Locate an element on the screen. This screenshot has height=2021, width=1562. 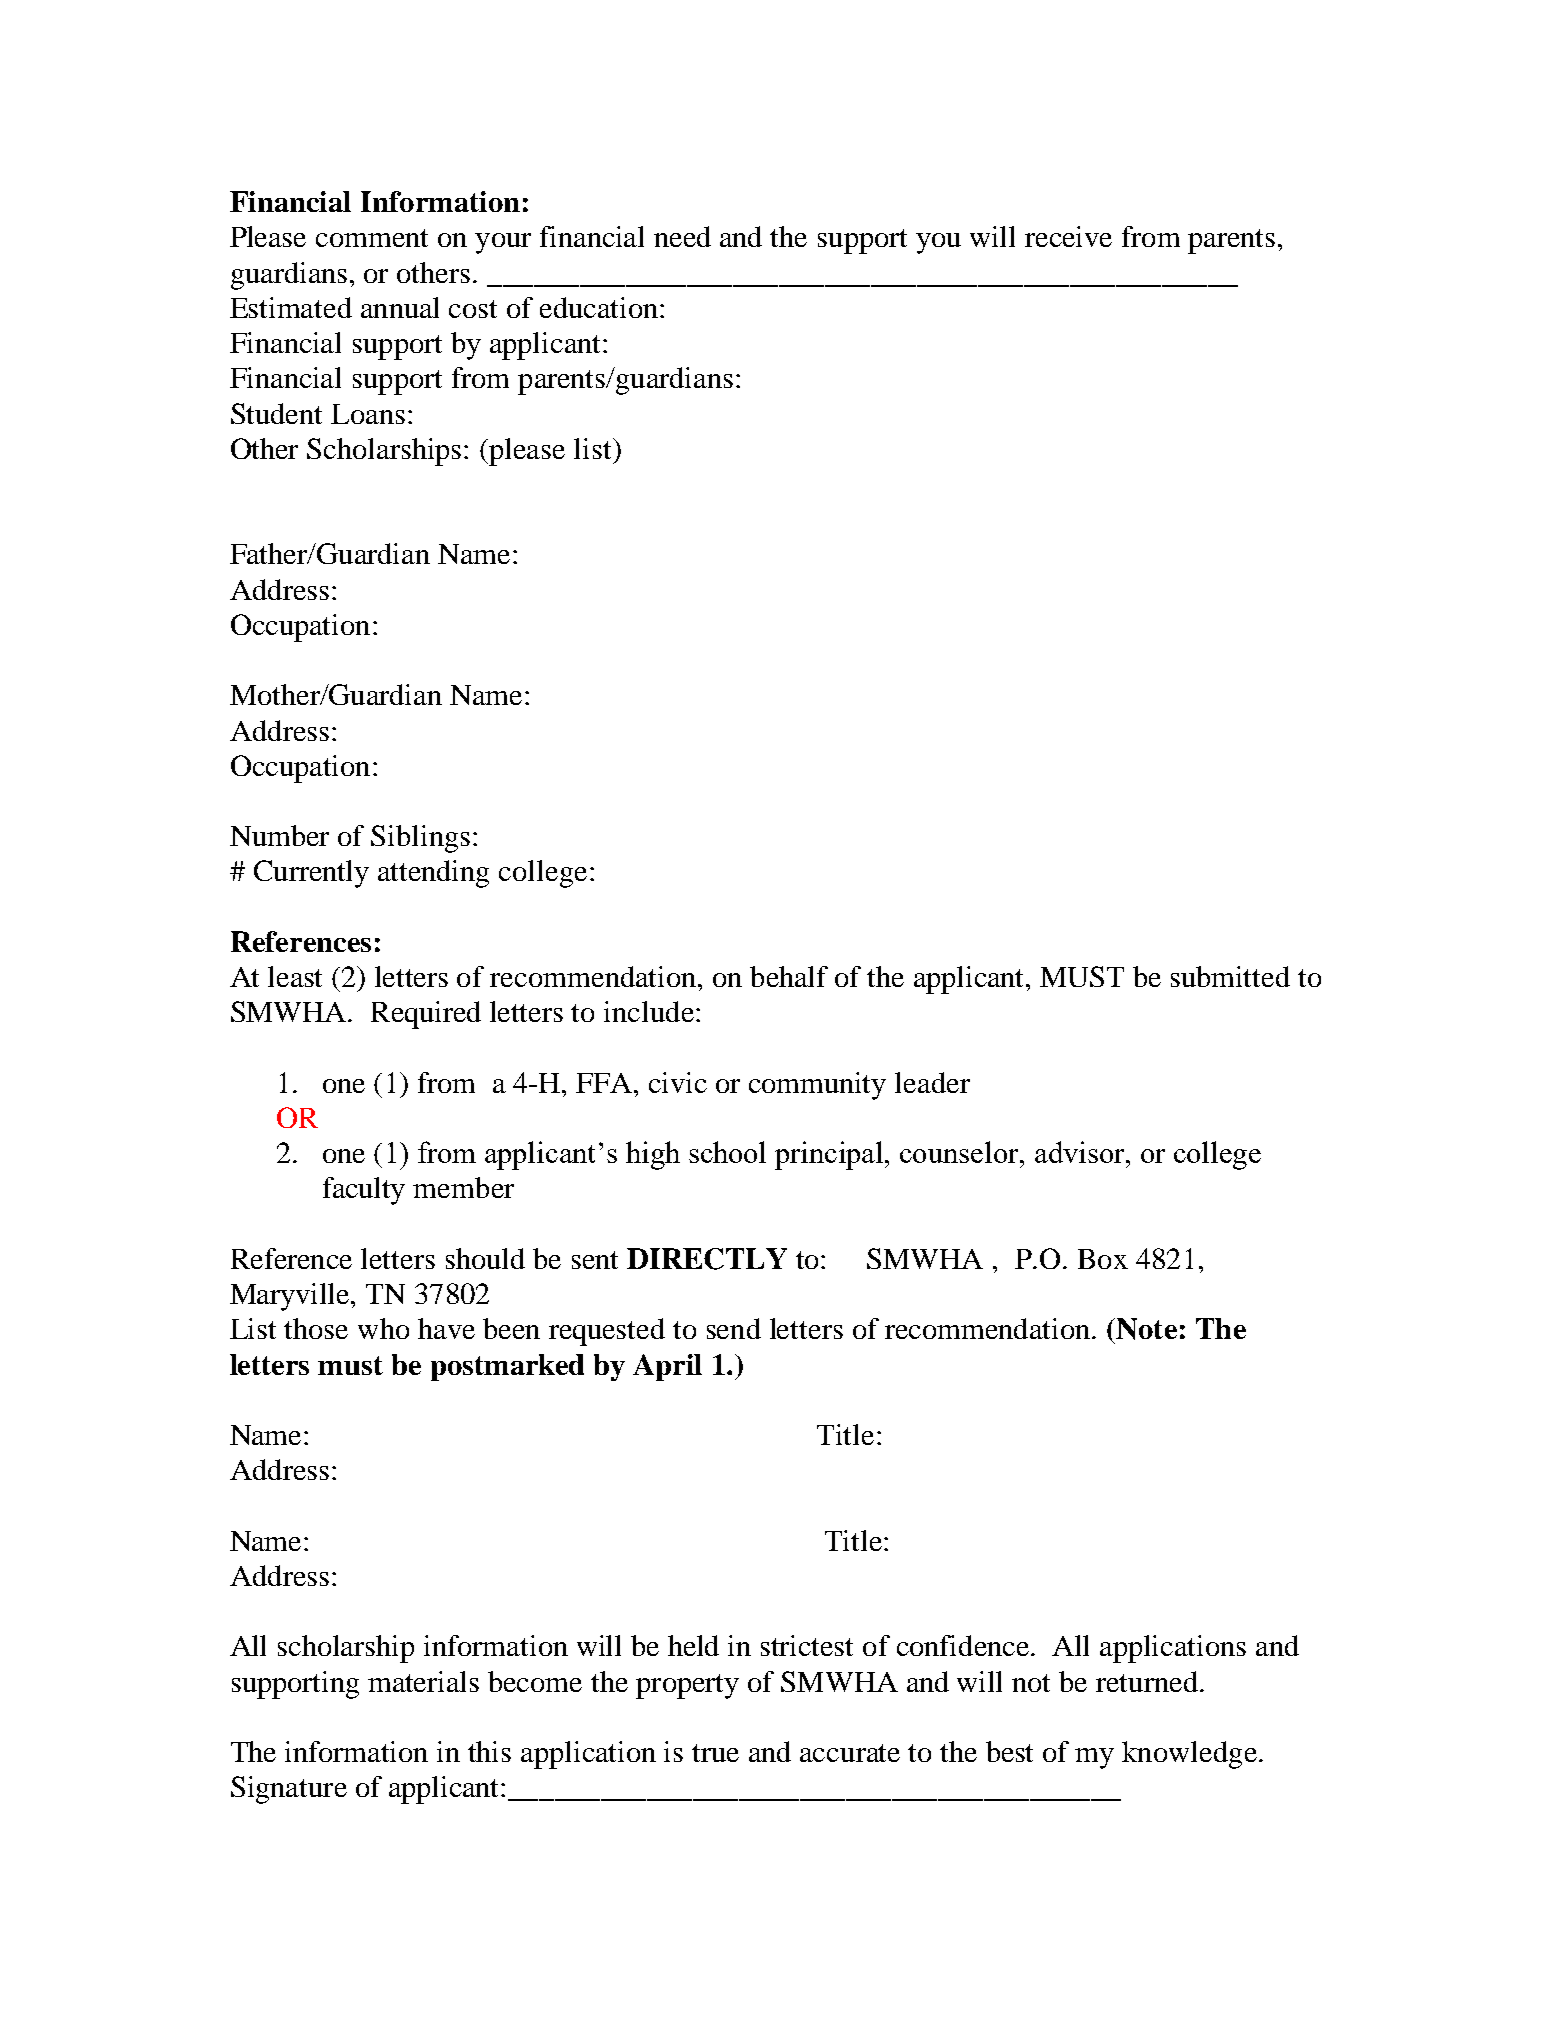
Siblings is located at coordinates (420, 839).
